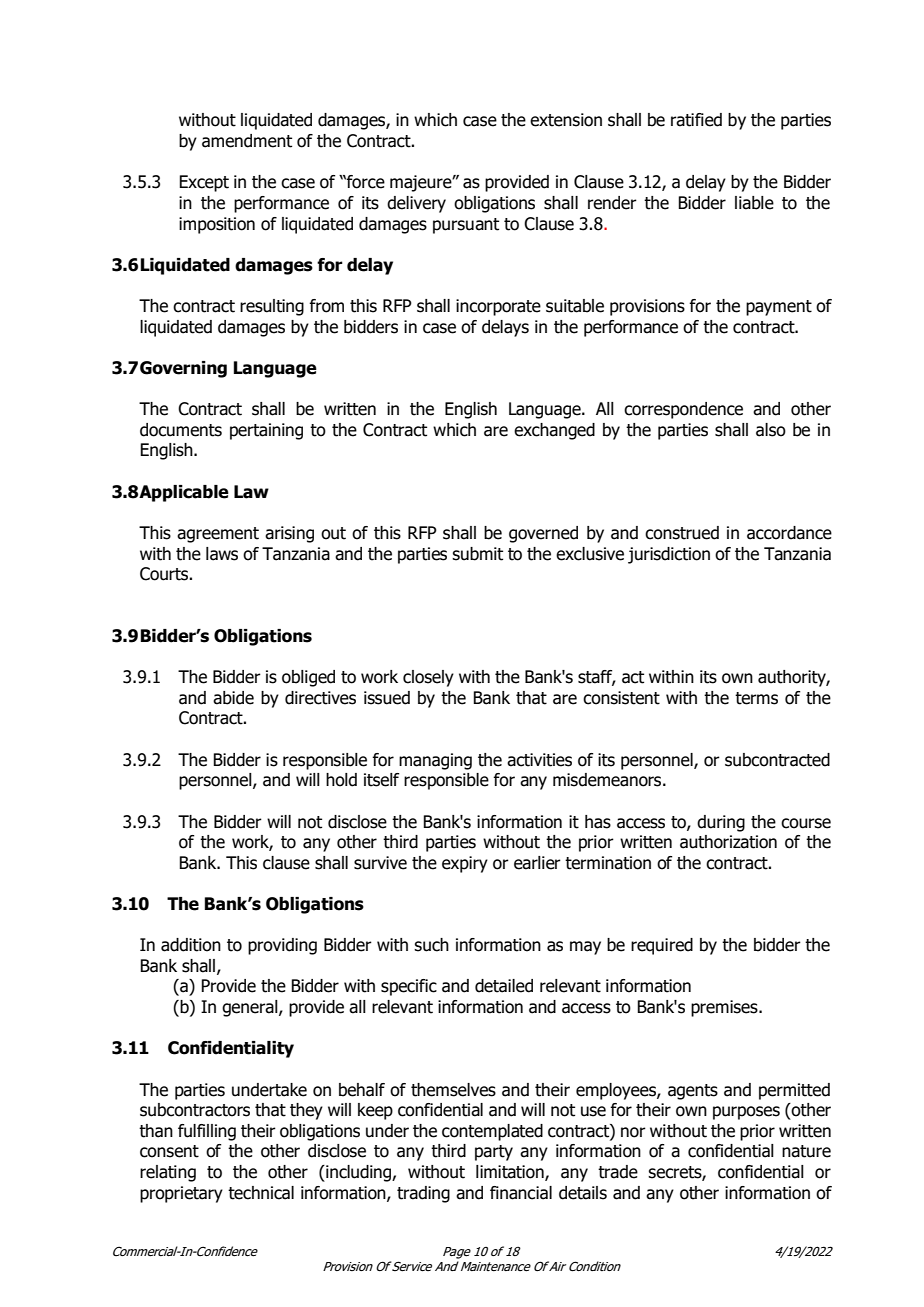  I want to click on ratified, so click(696, 120).
